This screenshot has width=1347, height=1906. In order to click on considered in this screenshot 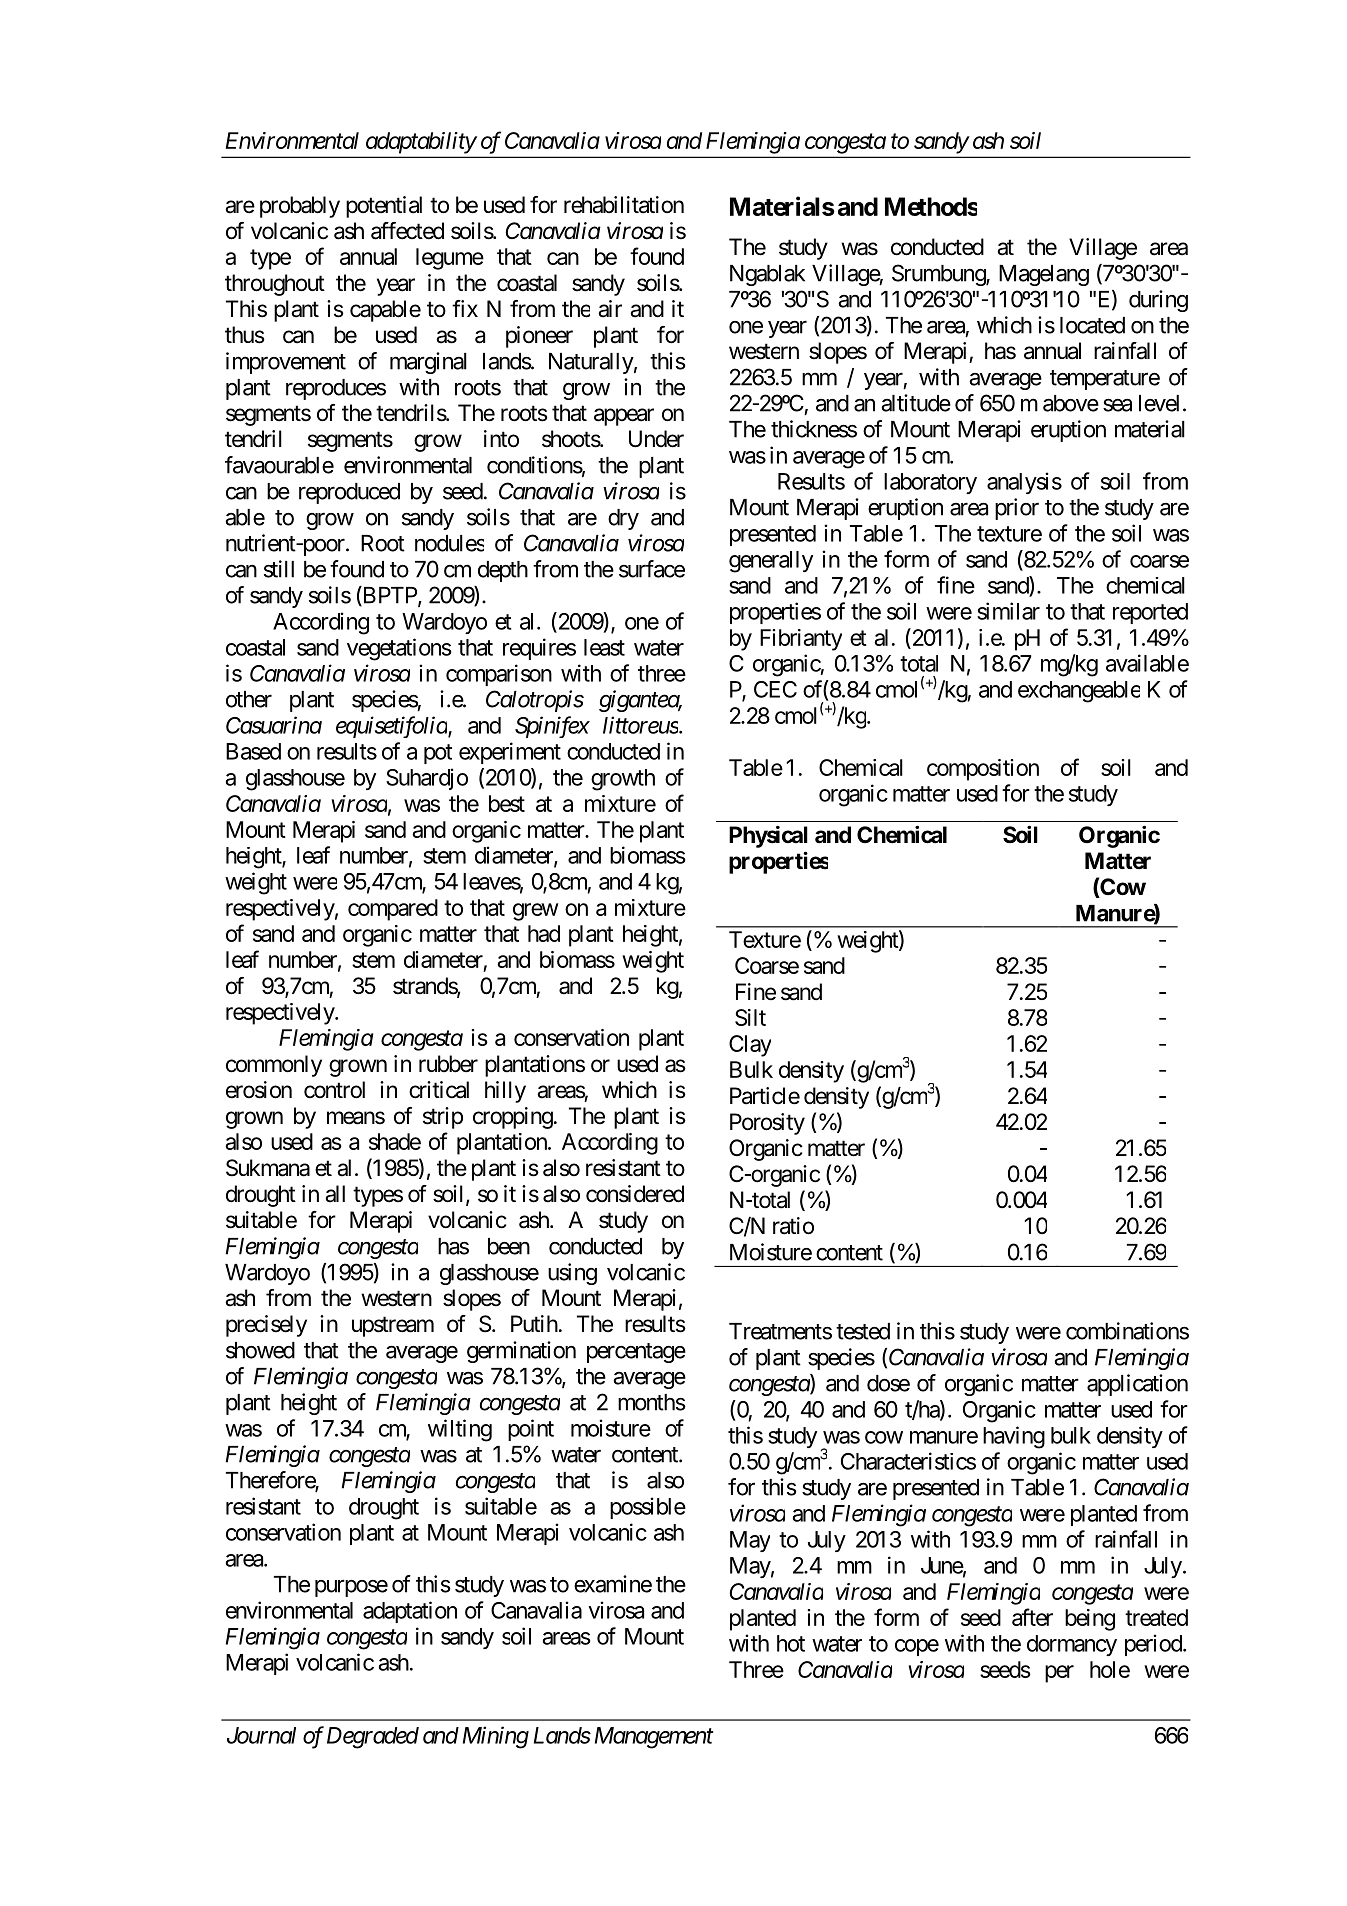, I will do `click(635, 1194)`.
